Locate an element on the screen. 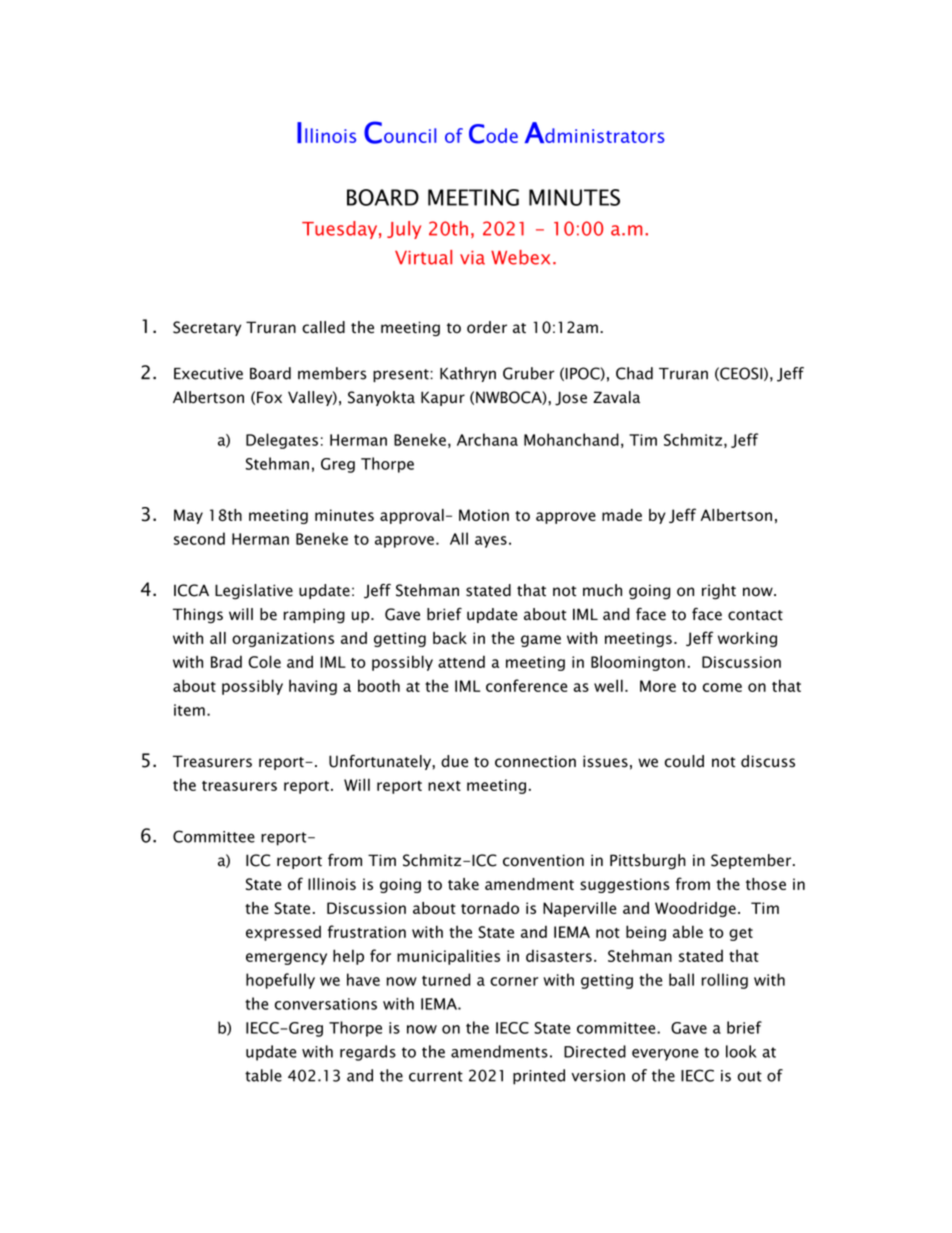 This screenshot has width=952, height=1233. conversations is located at coordinates (326, 1004).
